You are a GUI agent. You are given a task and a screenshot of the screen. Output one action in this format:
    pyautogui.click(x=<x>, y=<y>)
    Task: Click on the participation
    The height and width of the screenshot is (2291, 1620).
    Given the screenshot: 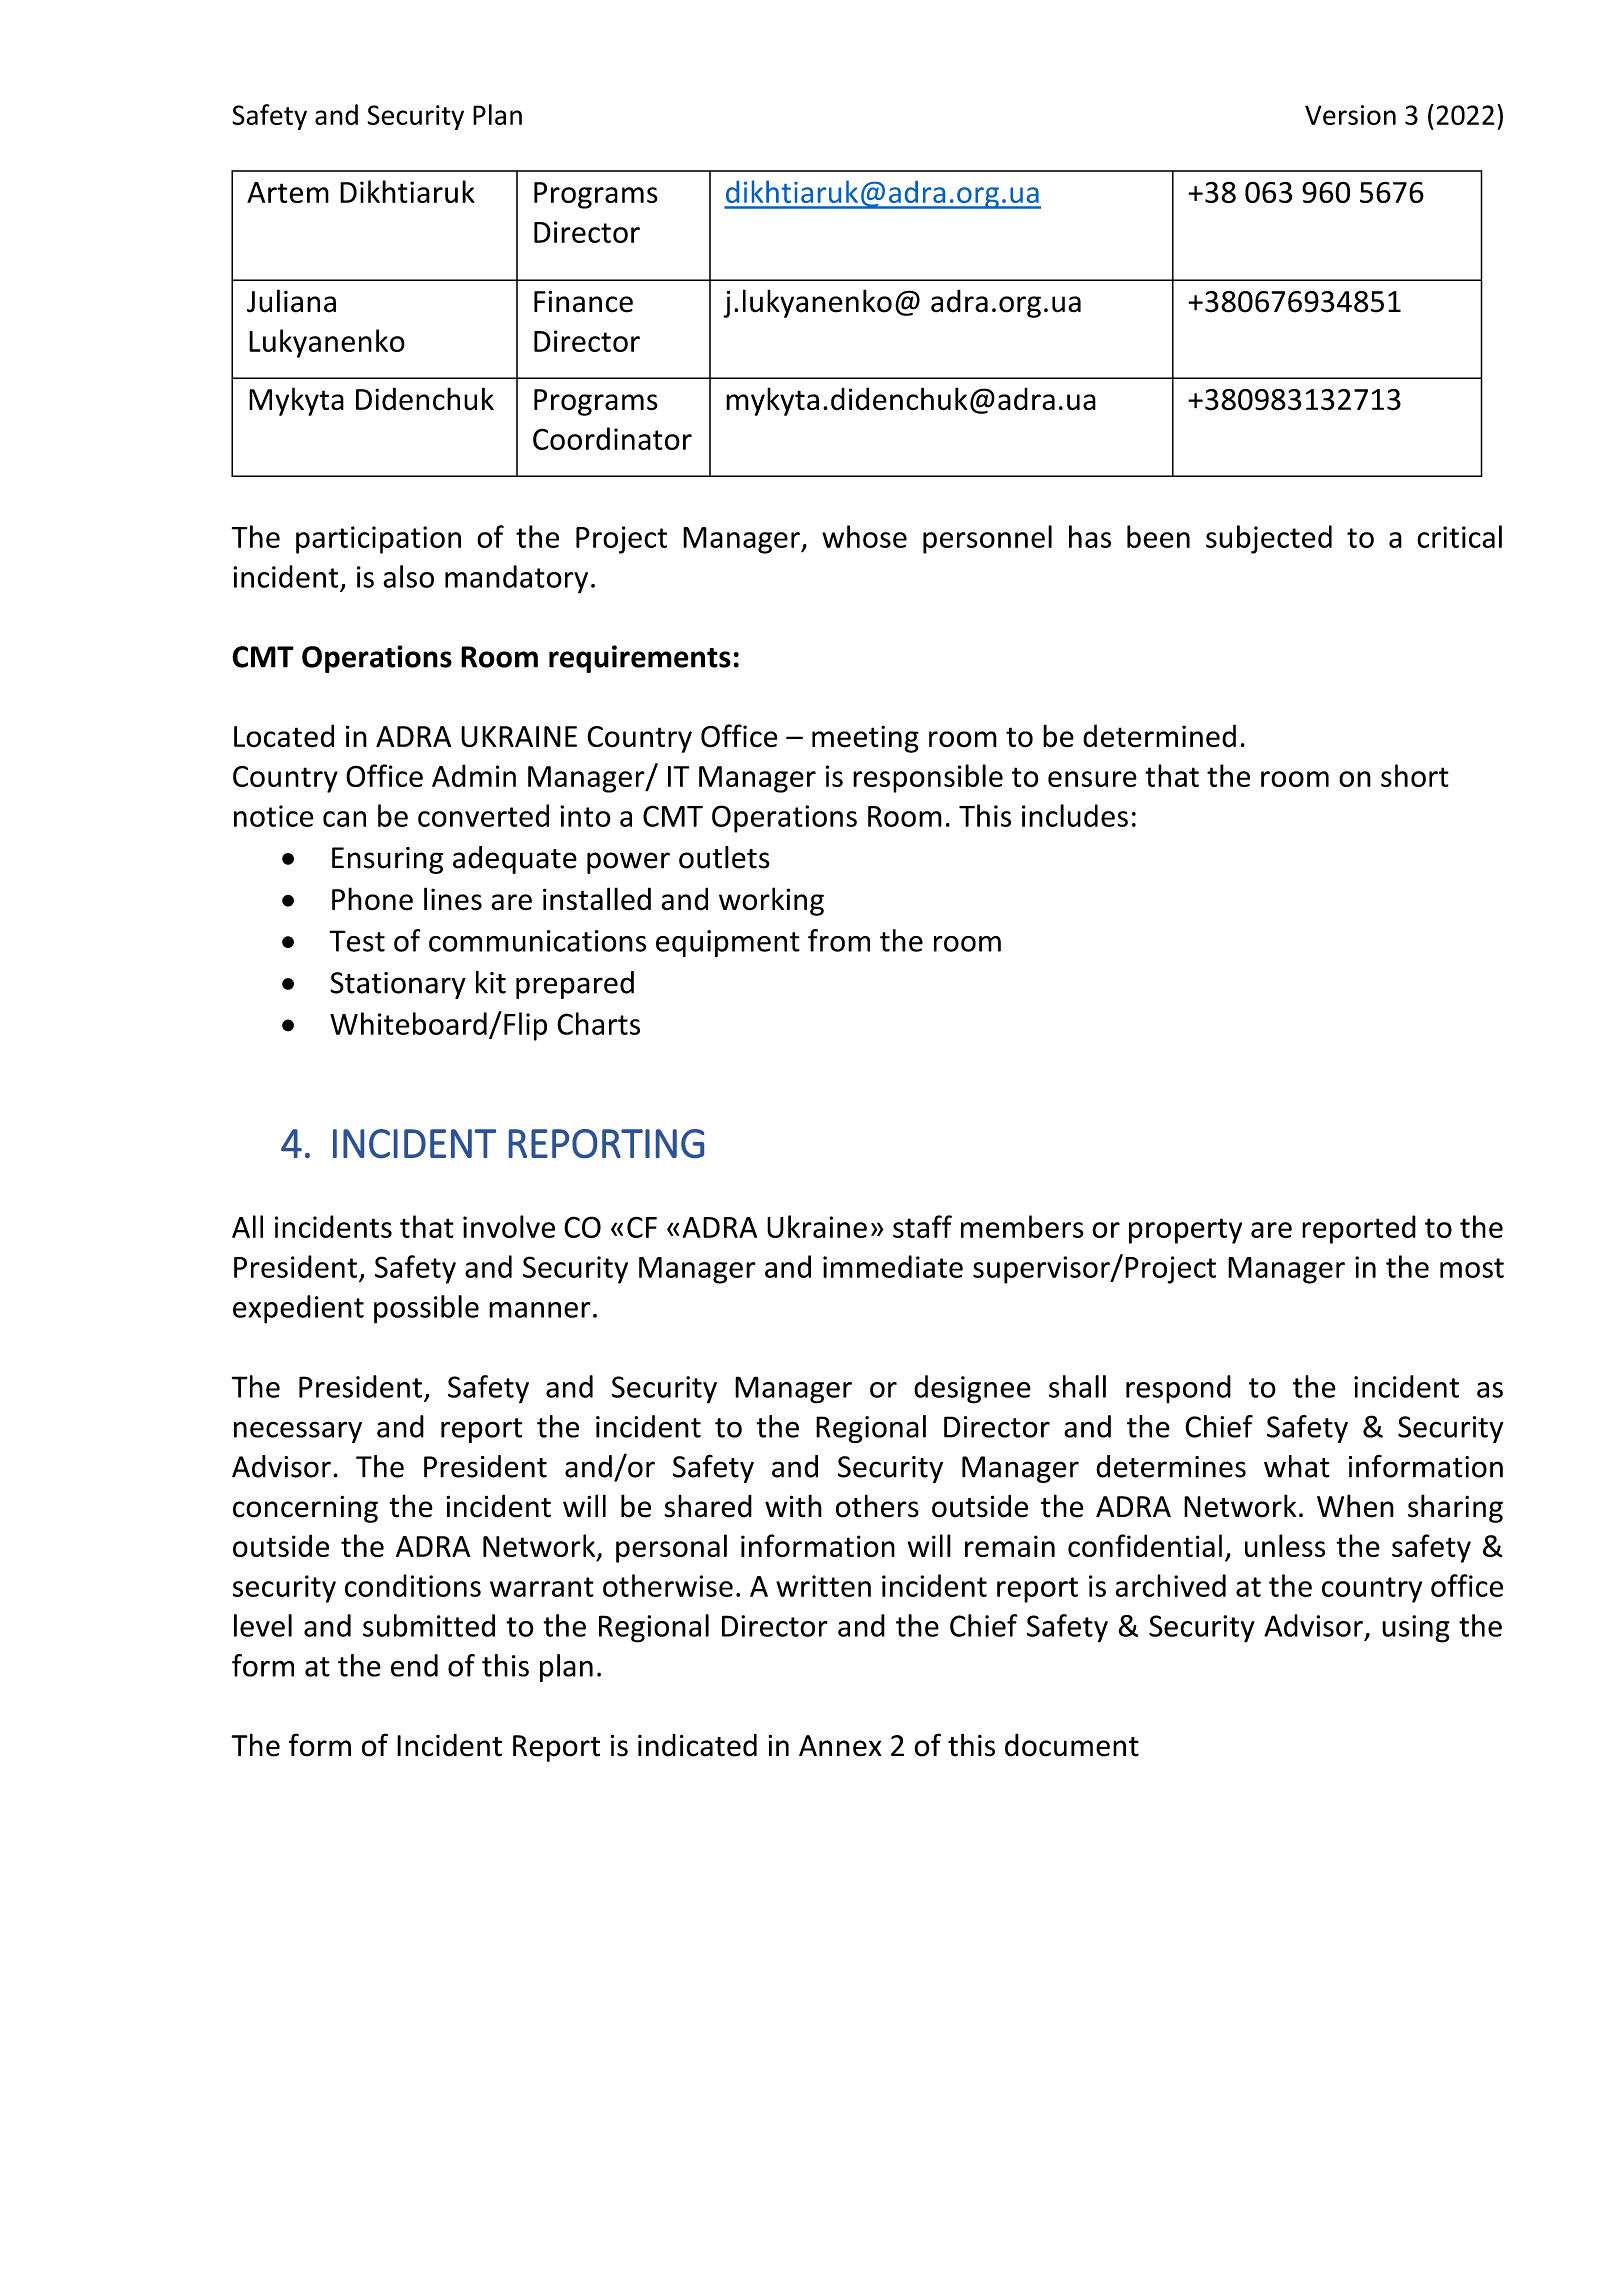 What is the action you would take?
    pyautogui.click(x=378, y=540)
